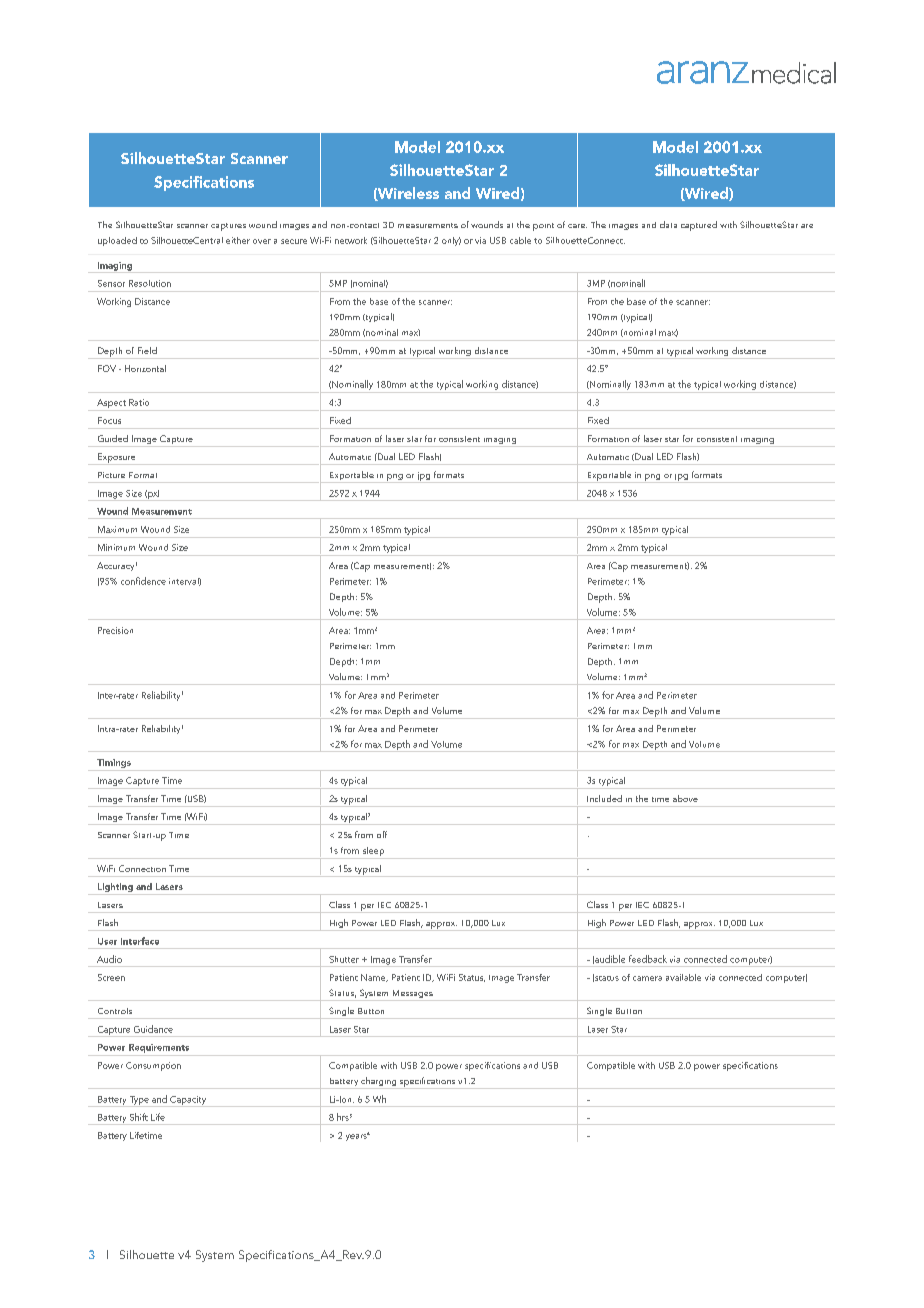  Describe the element at coordinates (188, 1101) in the page. I see `Capacity` at that location.
